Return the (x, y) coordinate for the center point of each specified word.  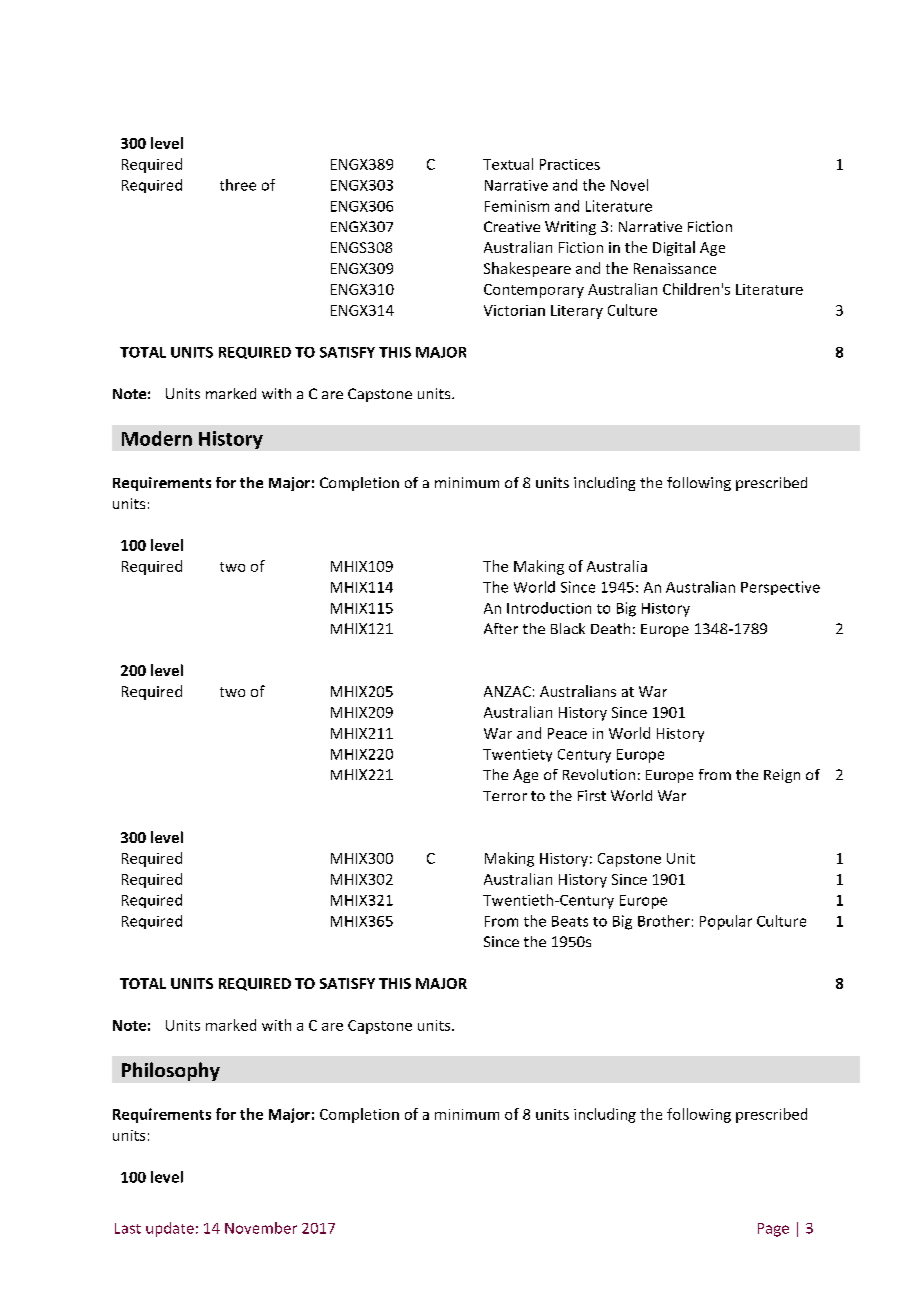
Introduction (549, 608)
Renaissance (675, 268)
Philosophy (171, 1071)
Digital (674, 248)
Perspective (780, 588)
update (170, 1229)
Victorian (514, 310)
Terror (505, 796)
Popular (726, 922)
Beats (570, 921)
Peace (567, 733)
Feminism (517, 206)
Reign (782, 776)
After (501, 628)
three (238, 185)
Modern (157, 438)
